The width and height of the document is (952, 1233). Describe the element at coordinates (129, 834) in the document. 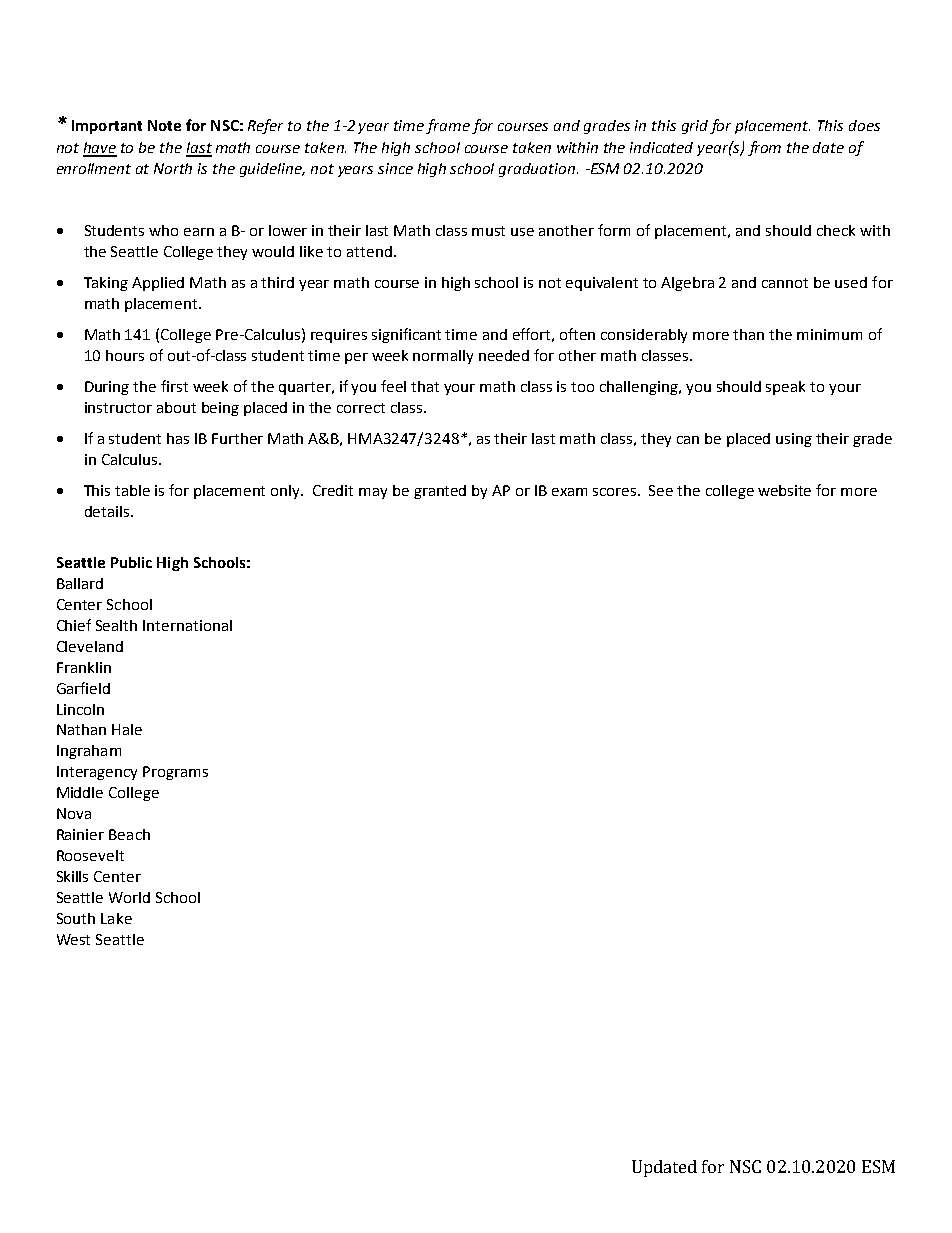

I see `Beach` at that location.
